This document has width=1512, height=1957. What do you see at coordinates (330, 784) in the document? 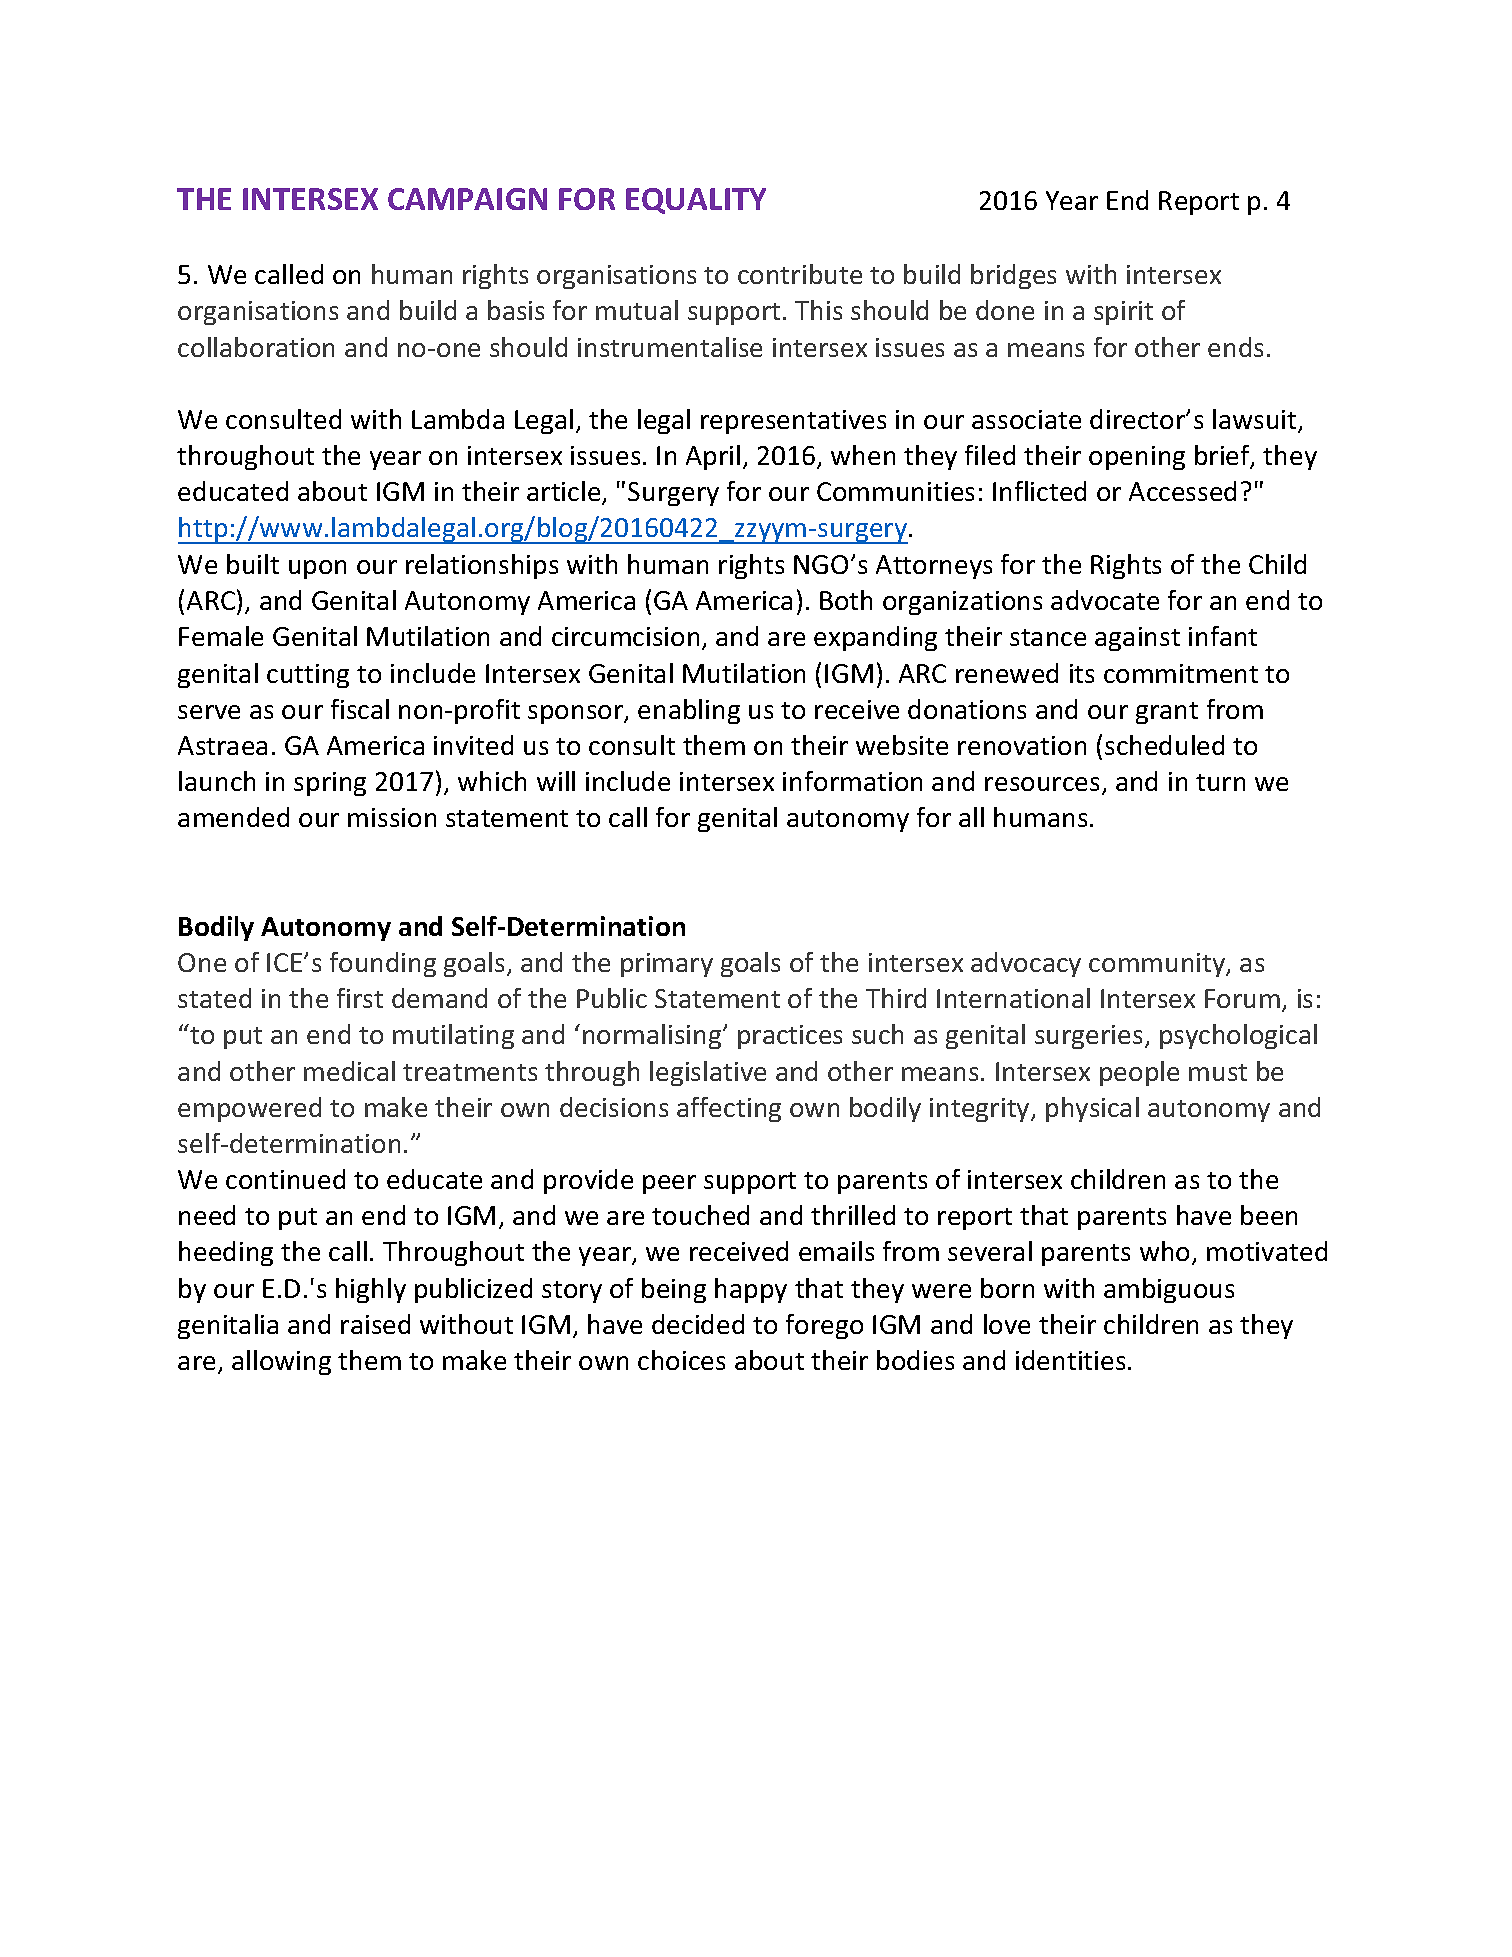
I see `spring` at bounding box center [330, 784].
